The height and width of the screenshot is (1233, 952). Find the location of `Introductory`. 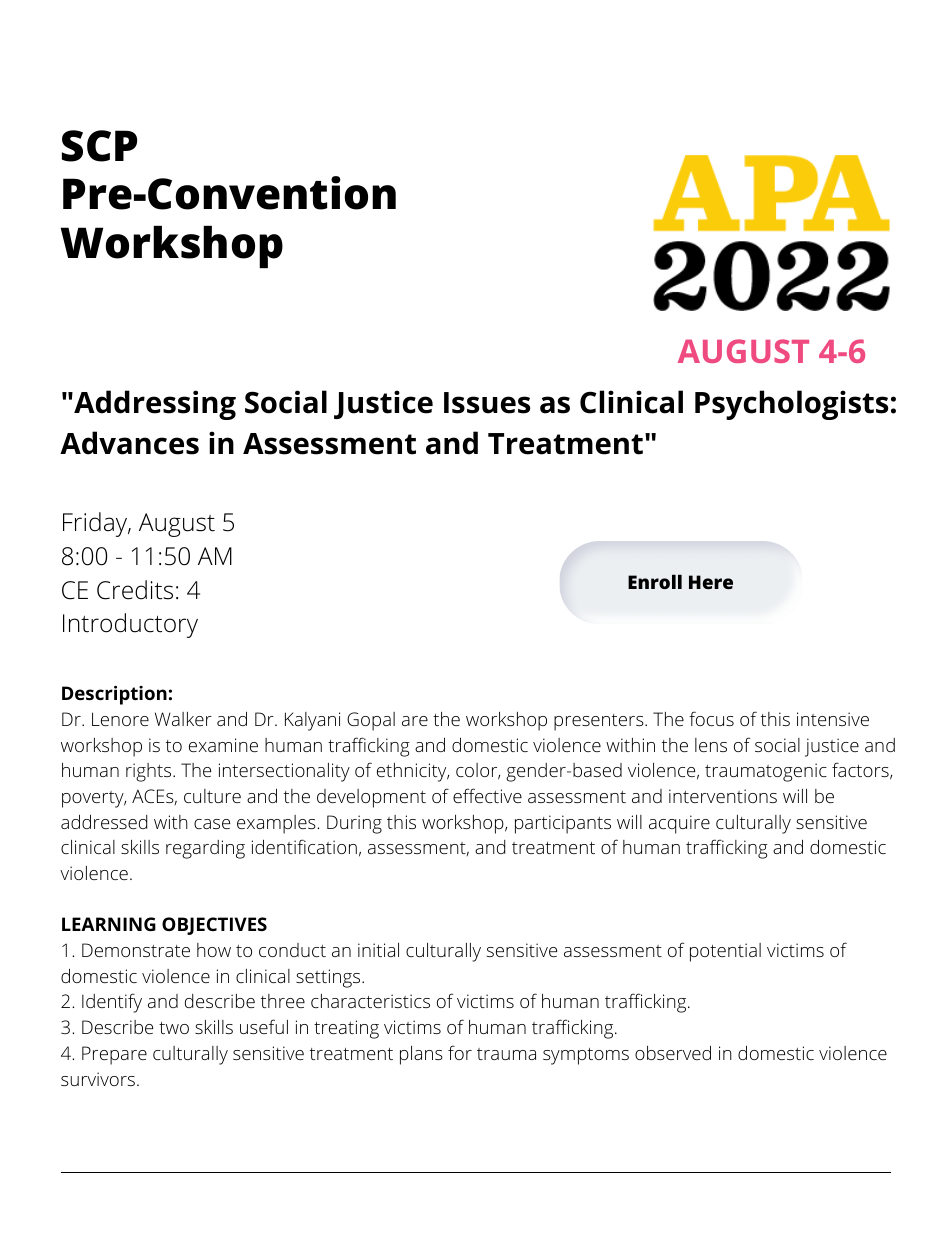

Introductory is located at coordinates (130, 625).
